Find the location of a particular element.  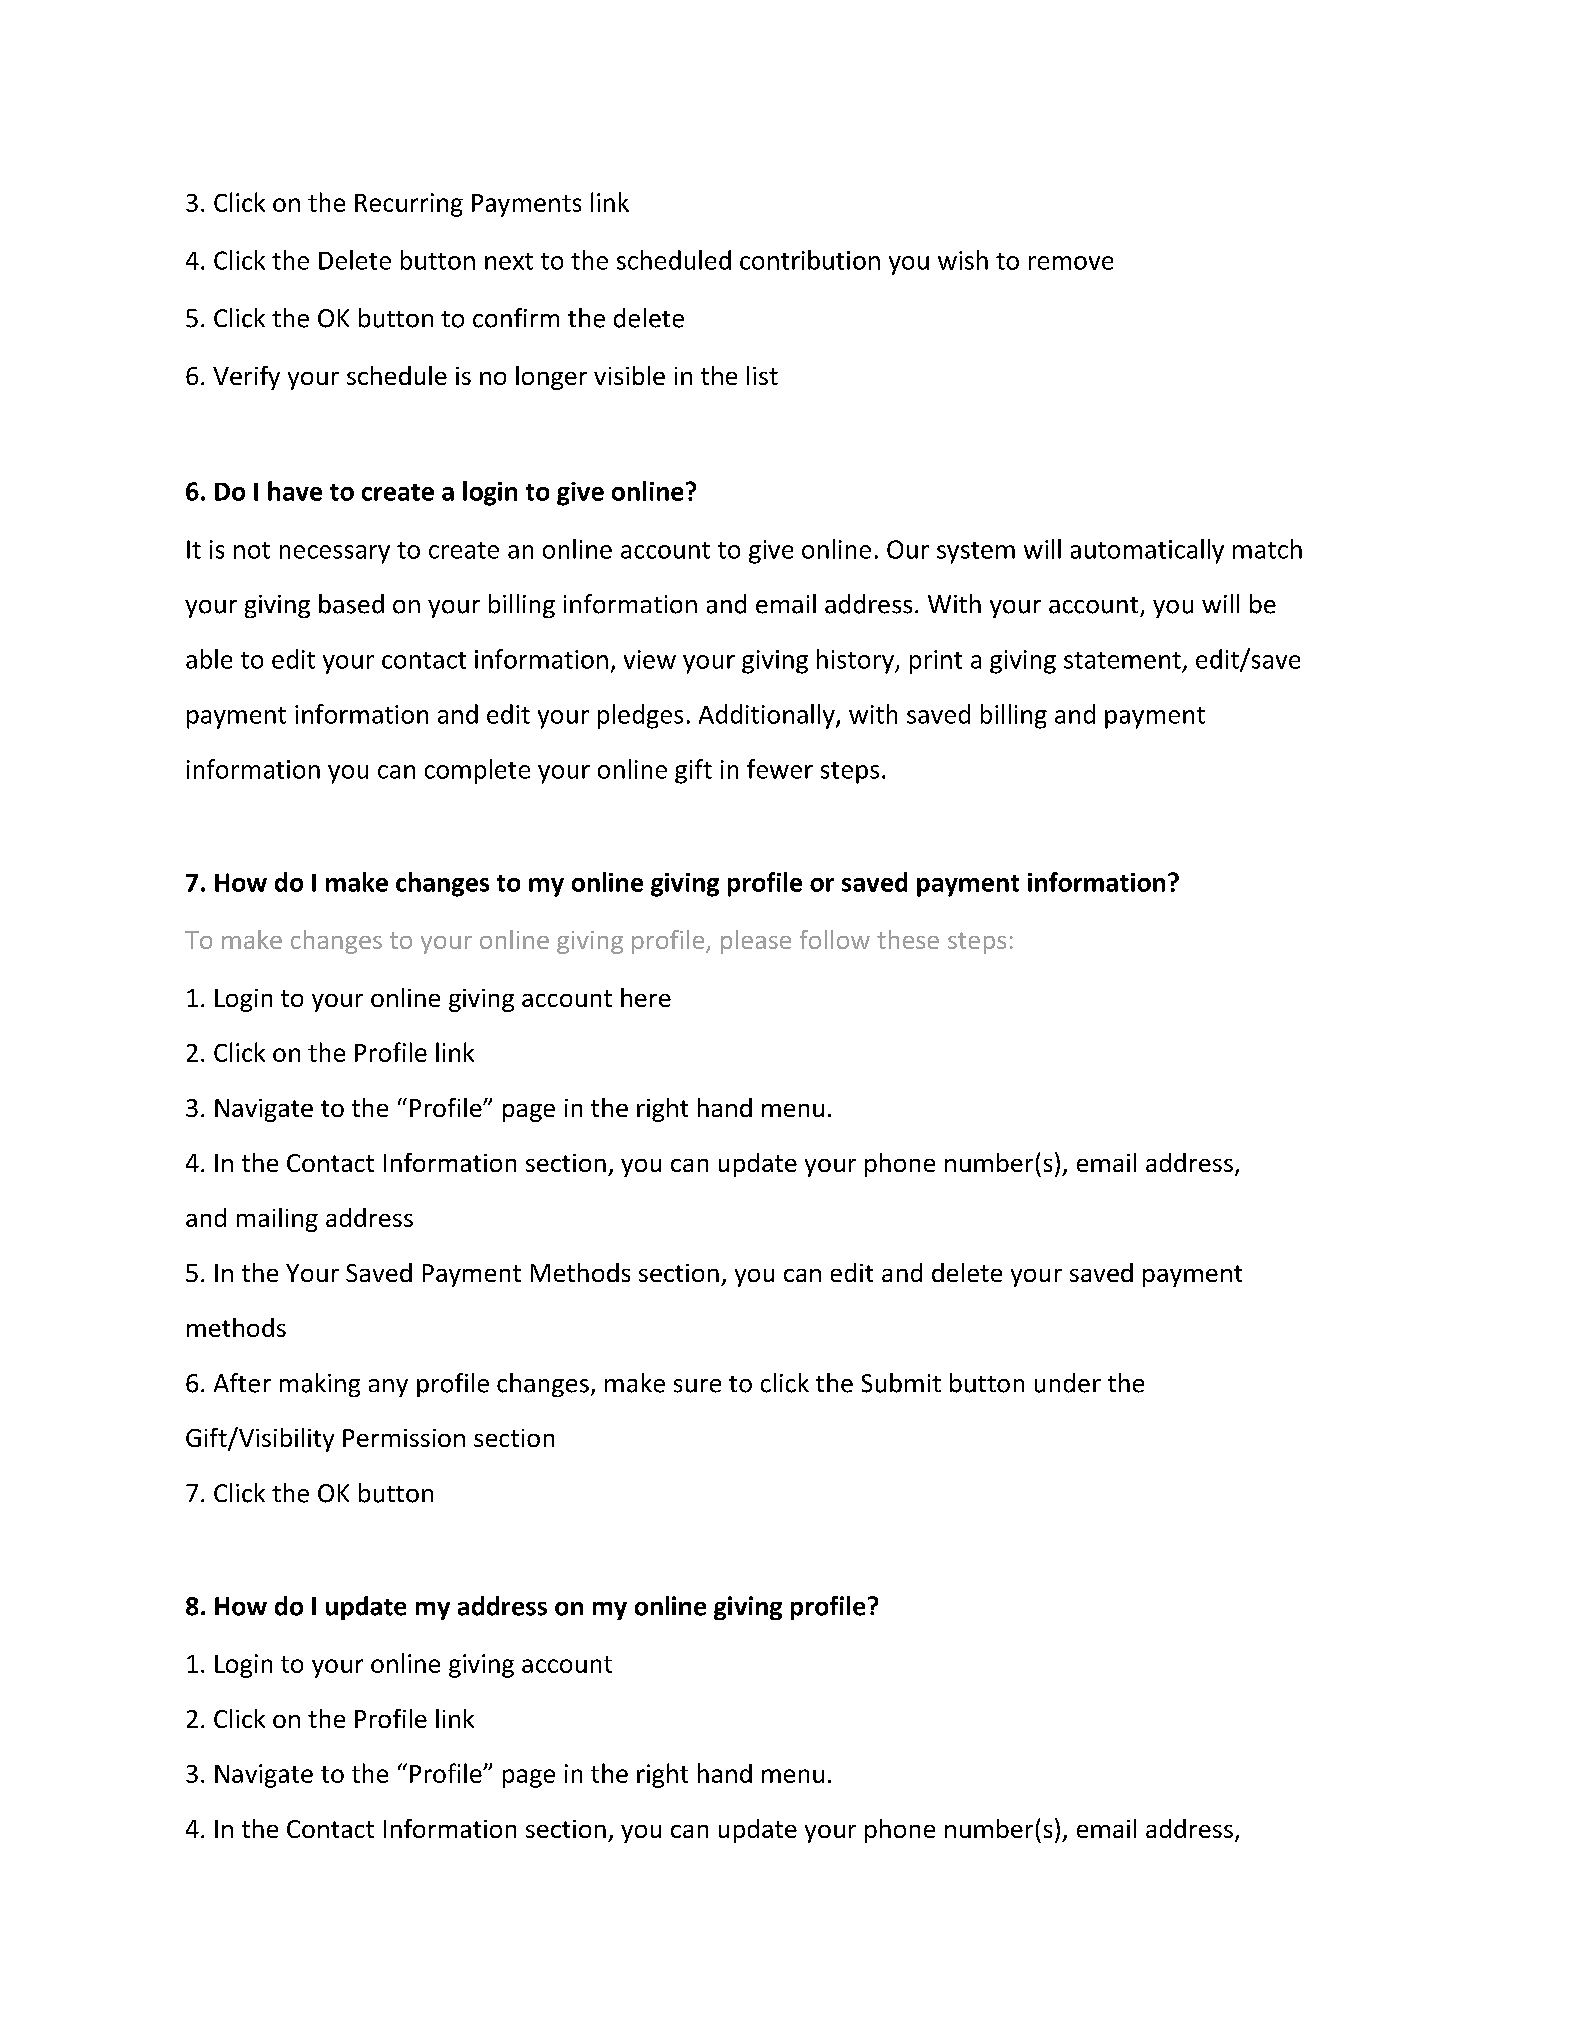

making is located at coordinates (320, 1385).
